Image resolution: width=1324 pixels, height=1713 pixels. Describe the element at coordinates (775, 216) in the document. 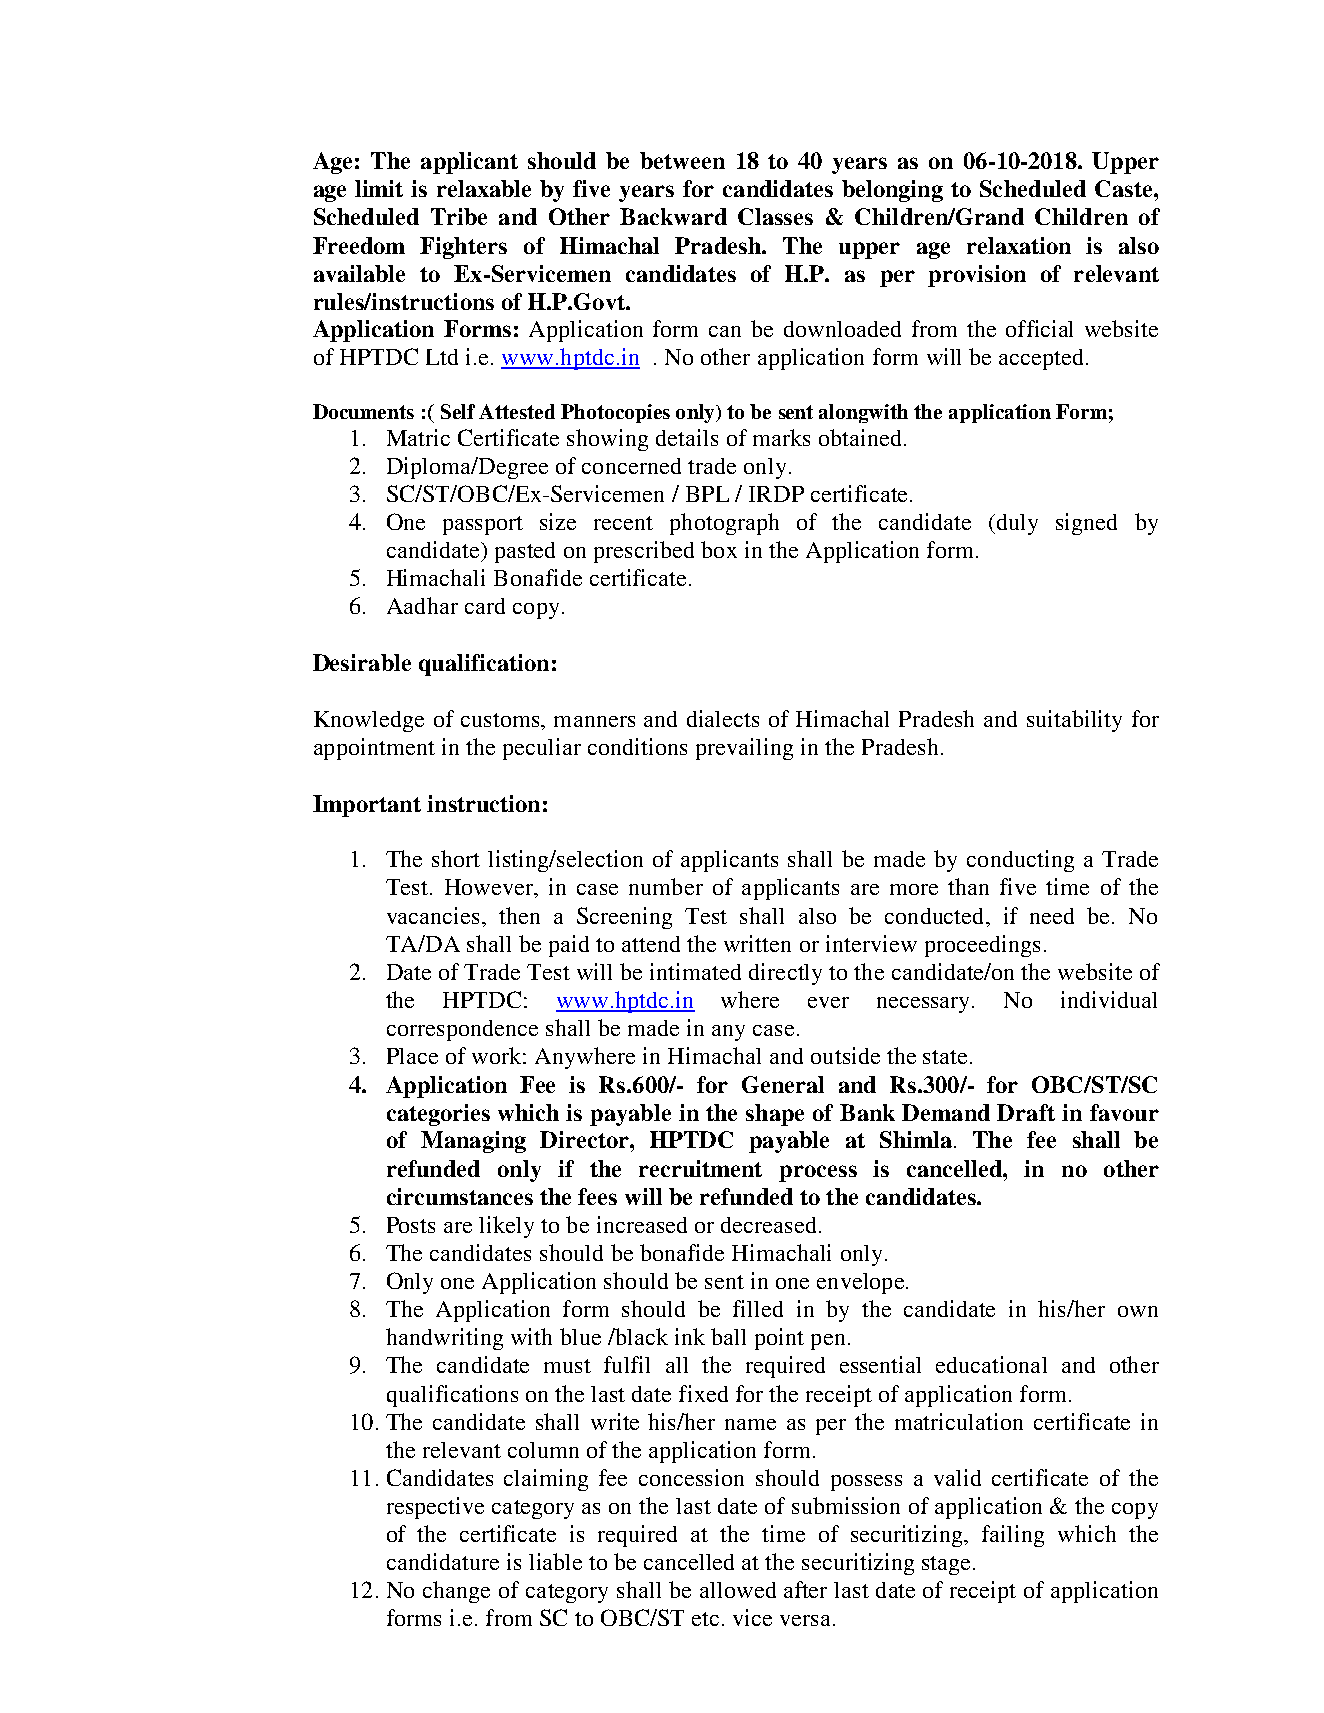

I see `Classes` at that location.
